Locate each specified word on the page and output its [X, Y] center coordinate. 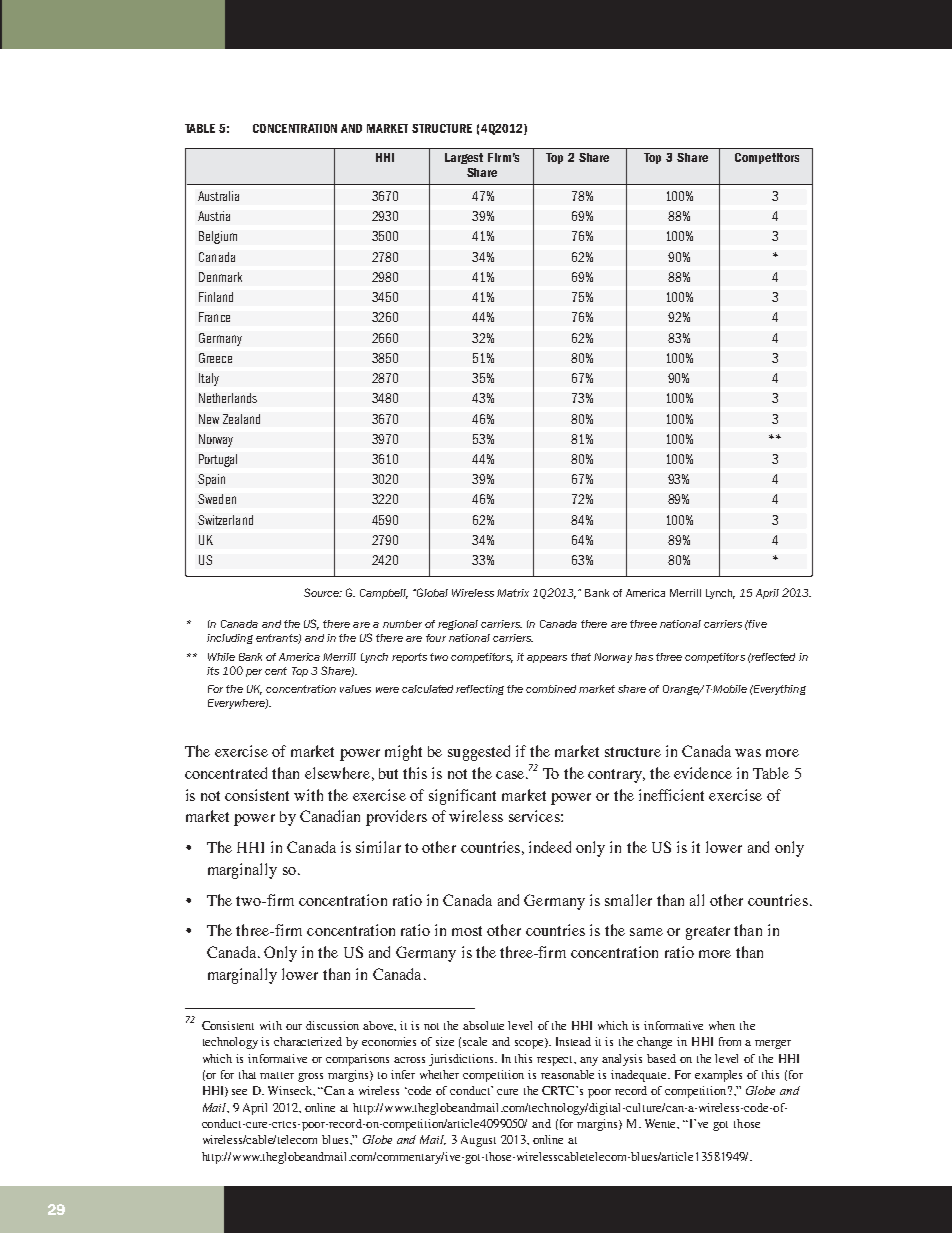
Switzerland [225, 520]
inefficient [671, 795]
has [644, 657]
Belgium [218, 237]
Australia [218, 196]
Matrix [513, 593]
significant [462, 797]
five [757, 624]
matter [277, 1075]
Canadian [330, 816]
